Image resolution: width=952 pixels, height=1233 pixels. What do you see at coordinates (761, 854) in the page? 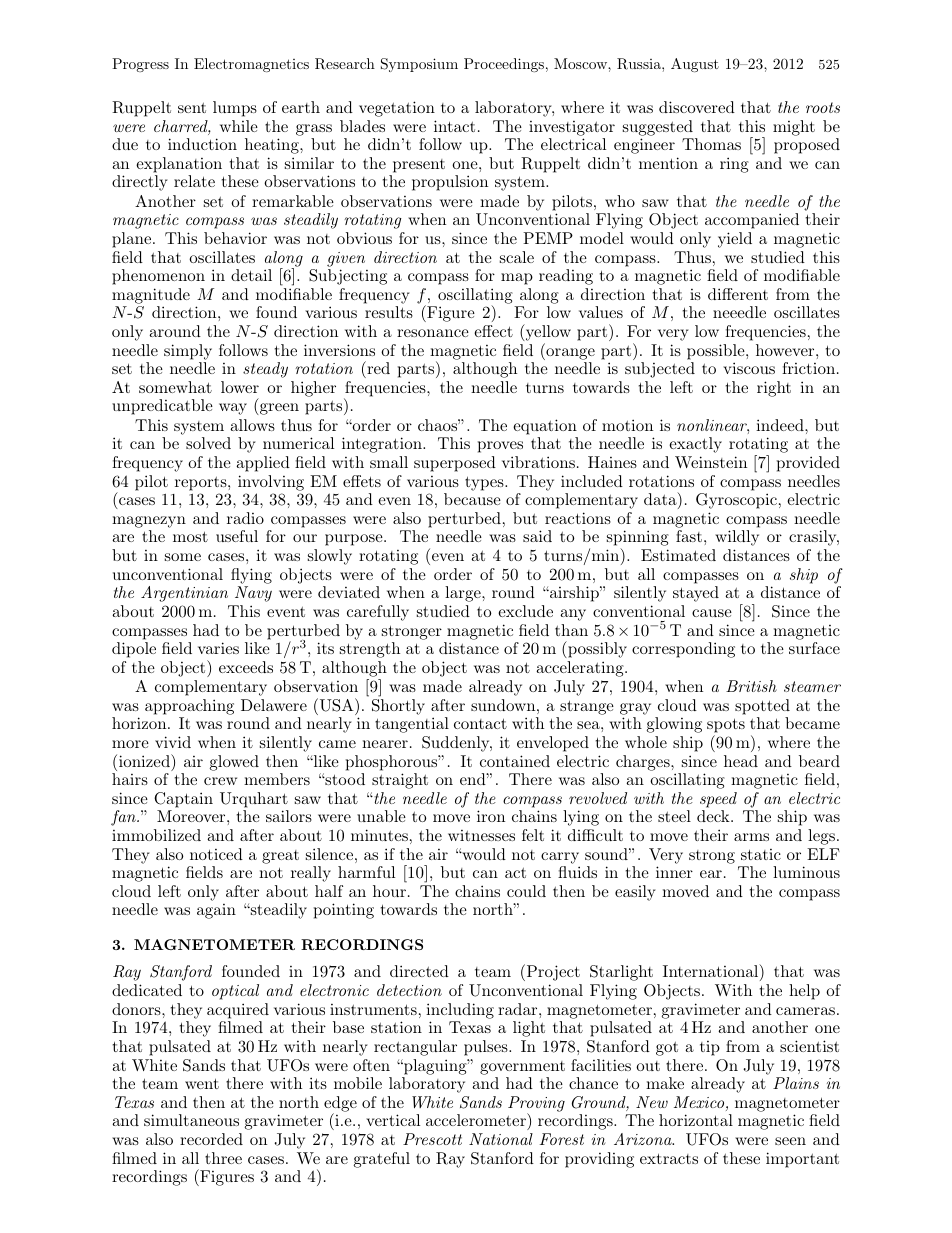
I see `static` at bounding box center [761, 854].
